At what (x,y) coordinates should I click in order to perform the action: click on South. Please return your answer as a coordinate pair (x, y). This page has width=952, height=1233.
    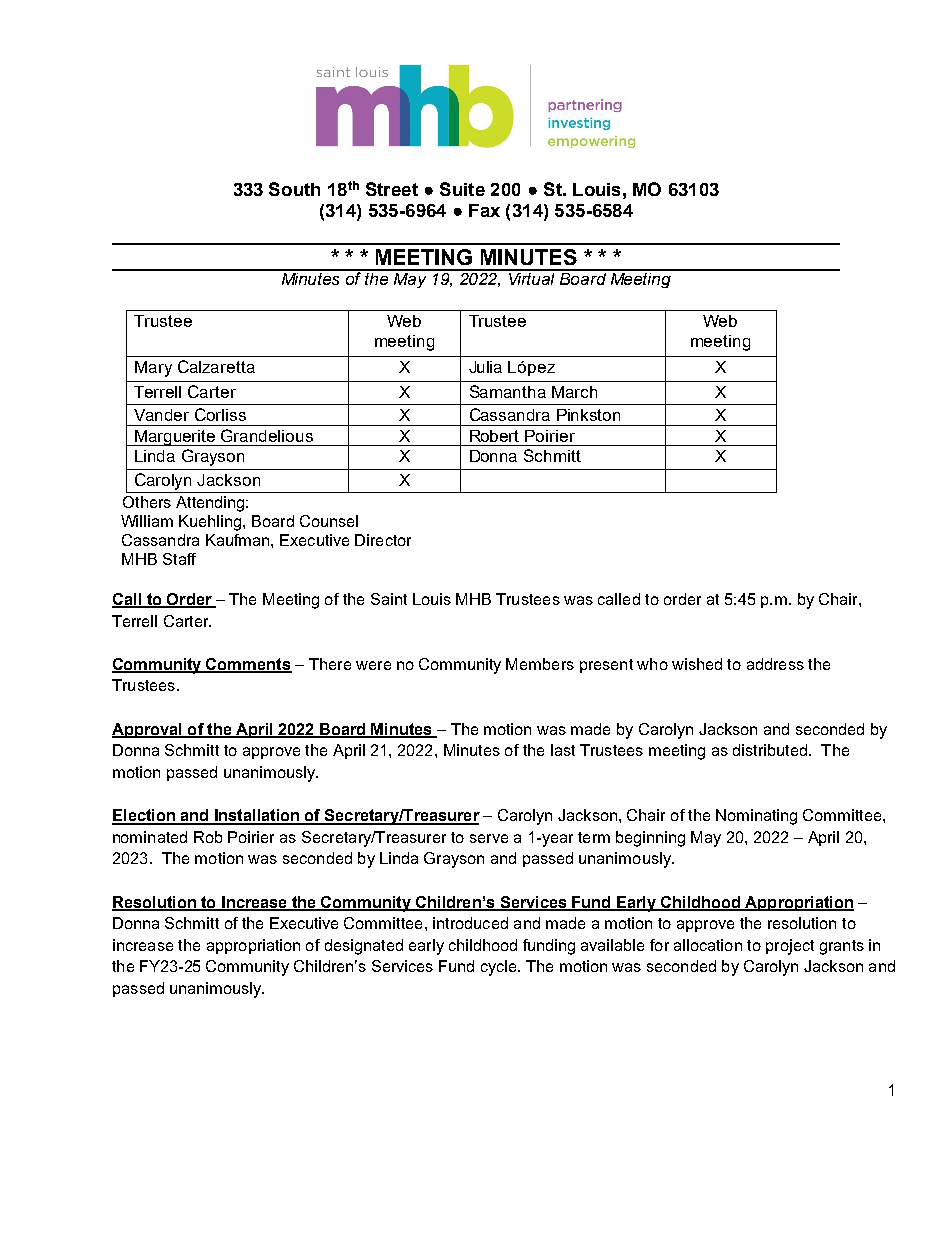
    Looking at the image, I should click on (294, 189).
